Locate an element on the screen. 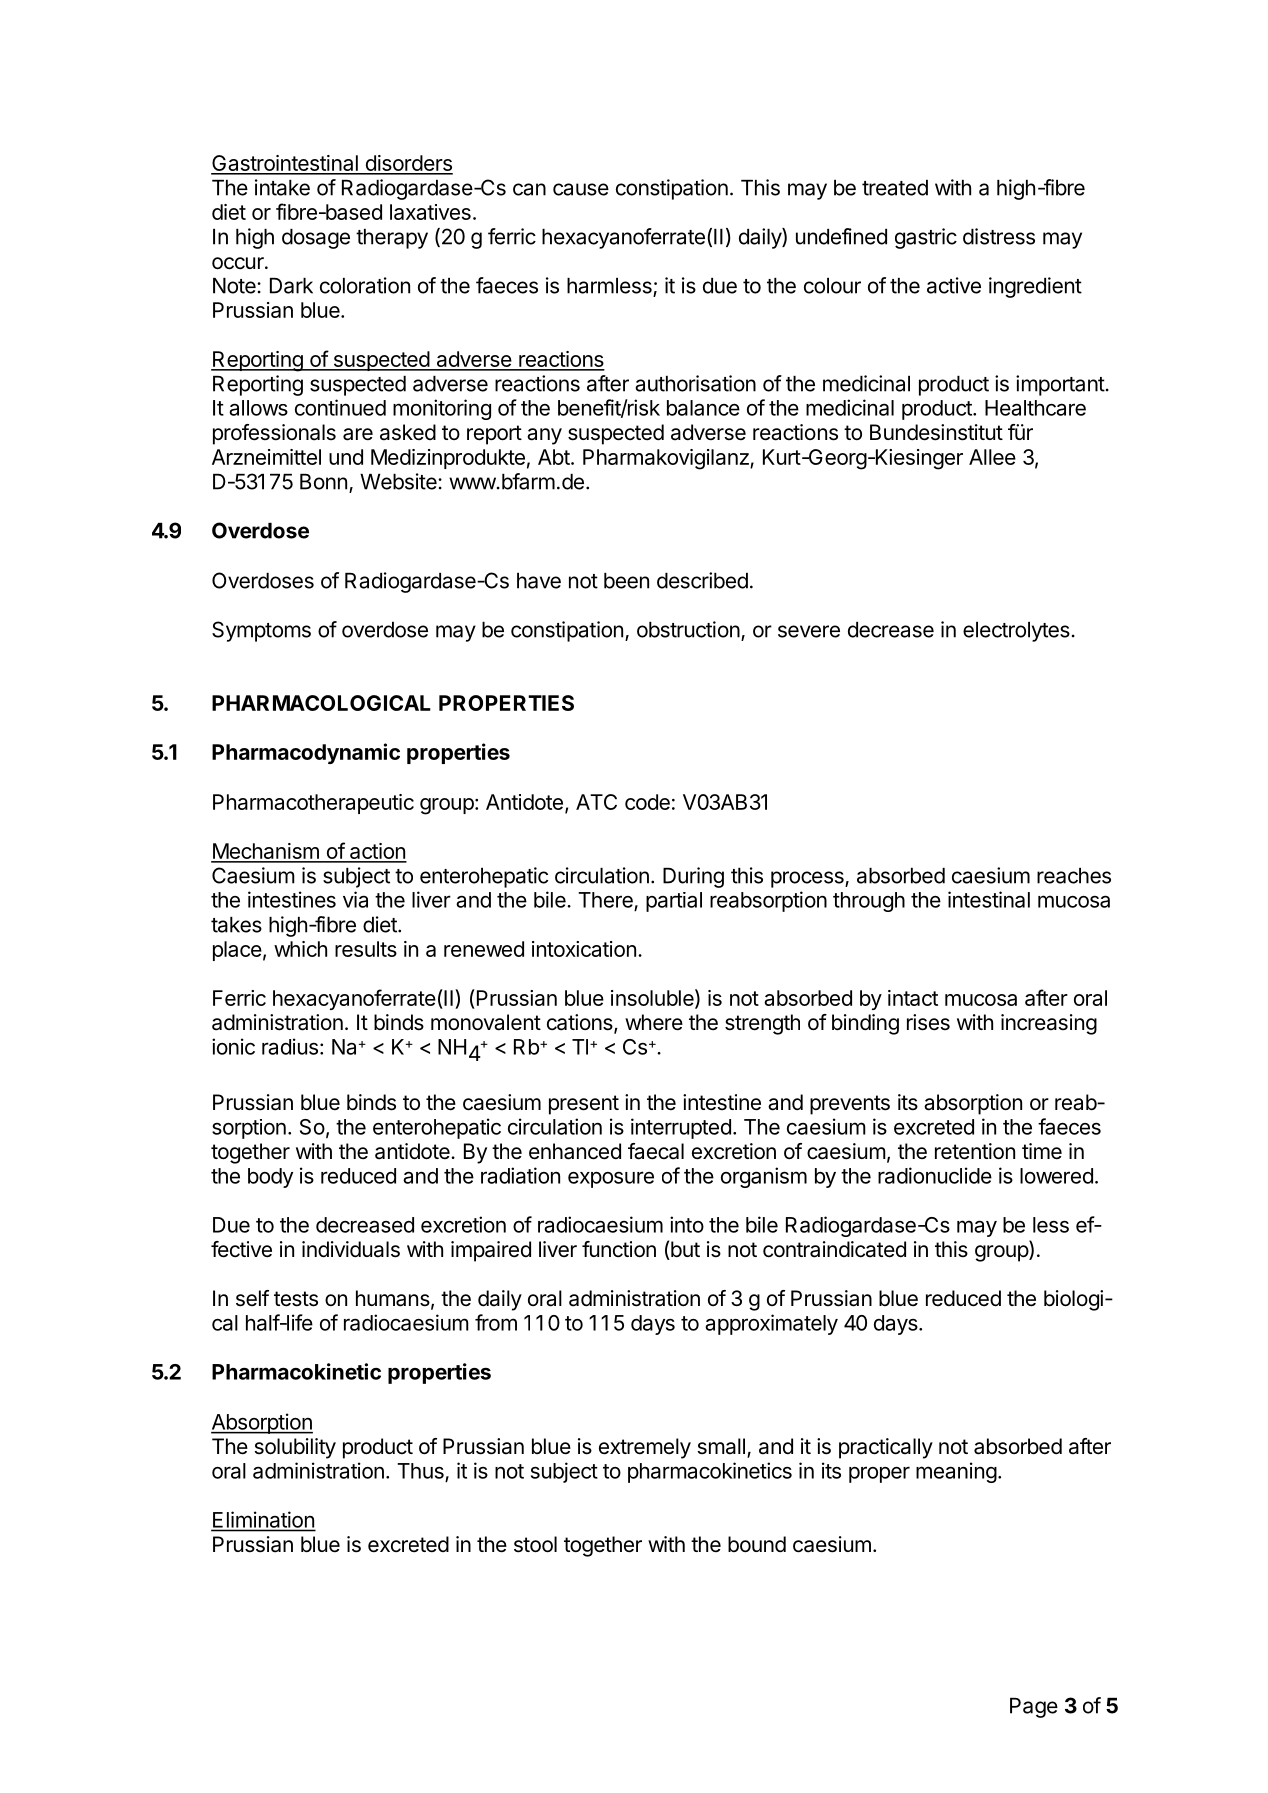  results is located at coordinates (366, 949).
